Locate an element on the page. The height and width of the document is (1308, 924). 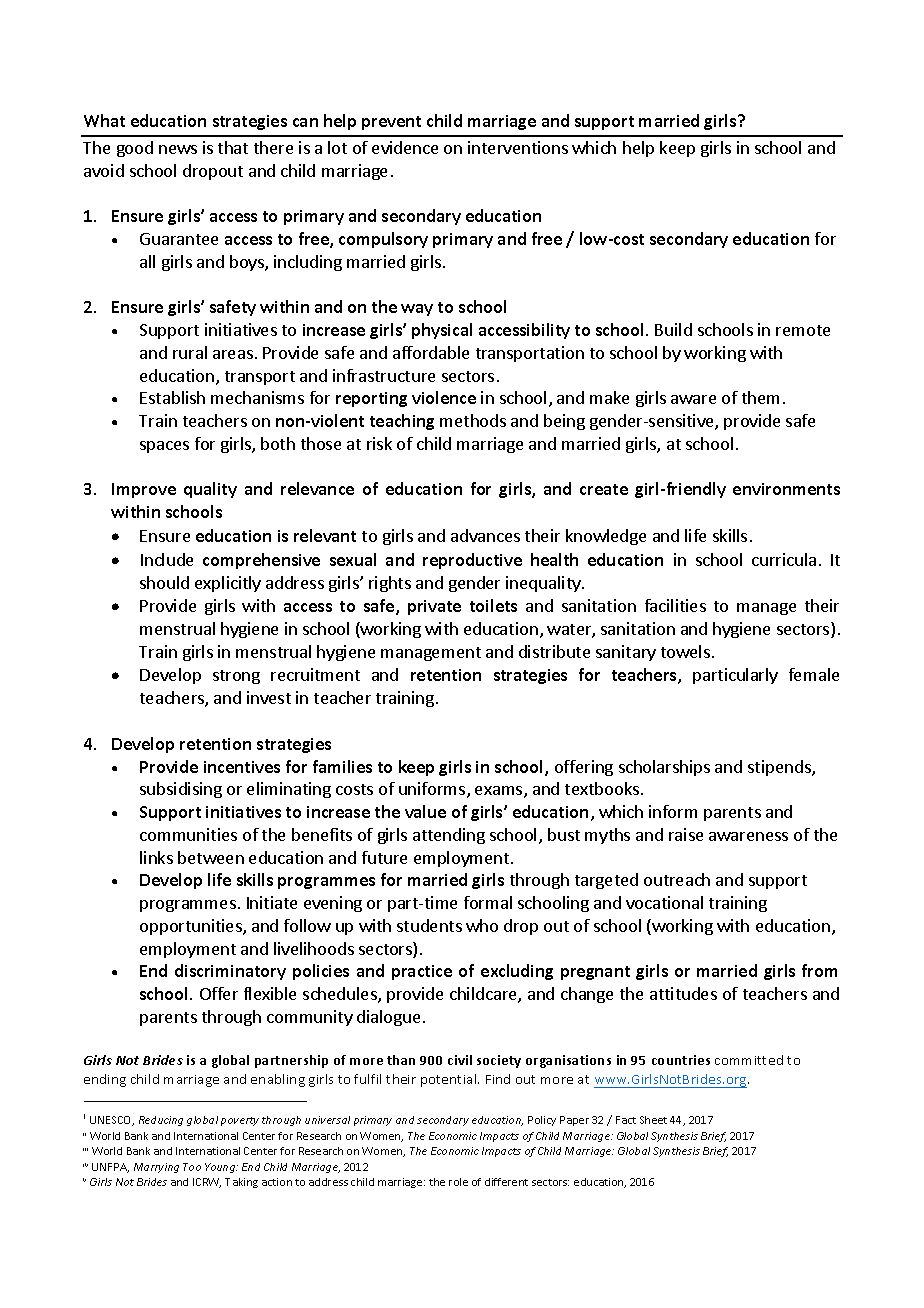
raise is located at coordinates (686, 834).
